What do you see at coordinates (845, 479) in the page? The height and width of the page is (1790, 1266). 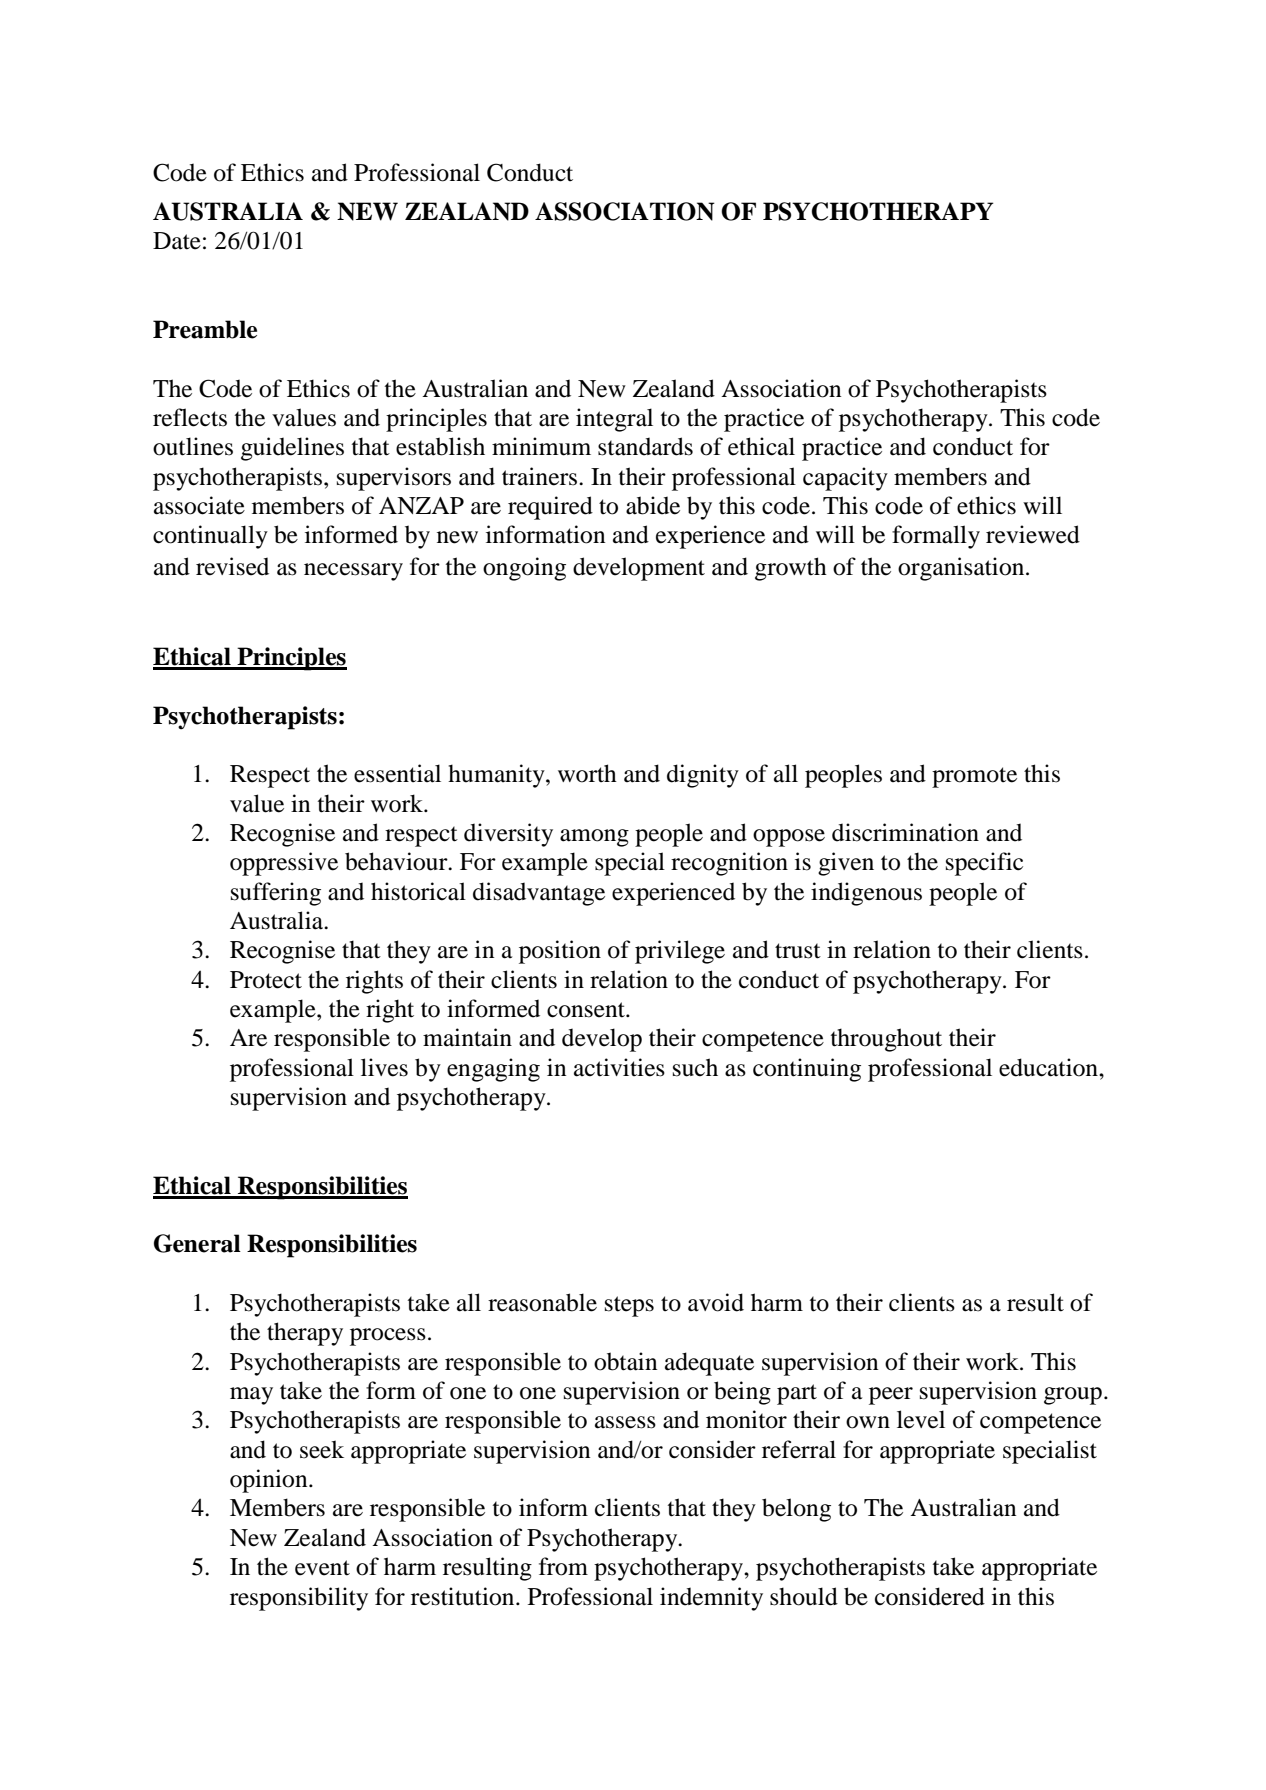 I see `capacity` at bounding box center [845, 479].
